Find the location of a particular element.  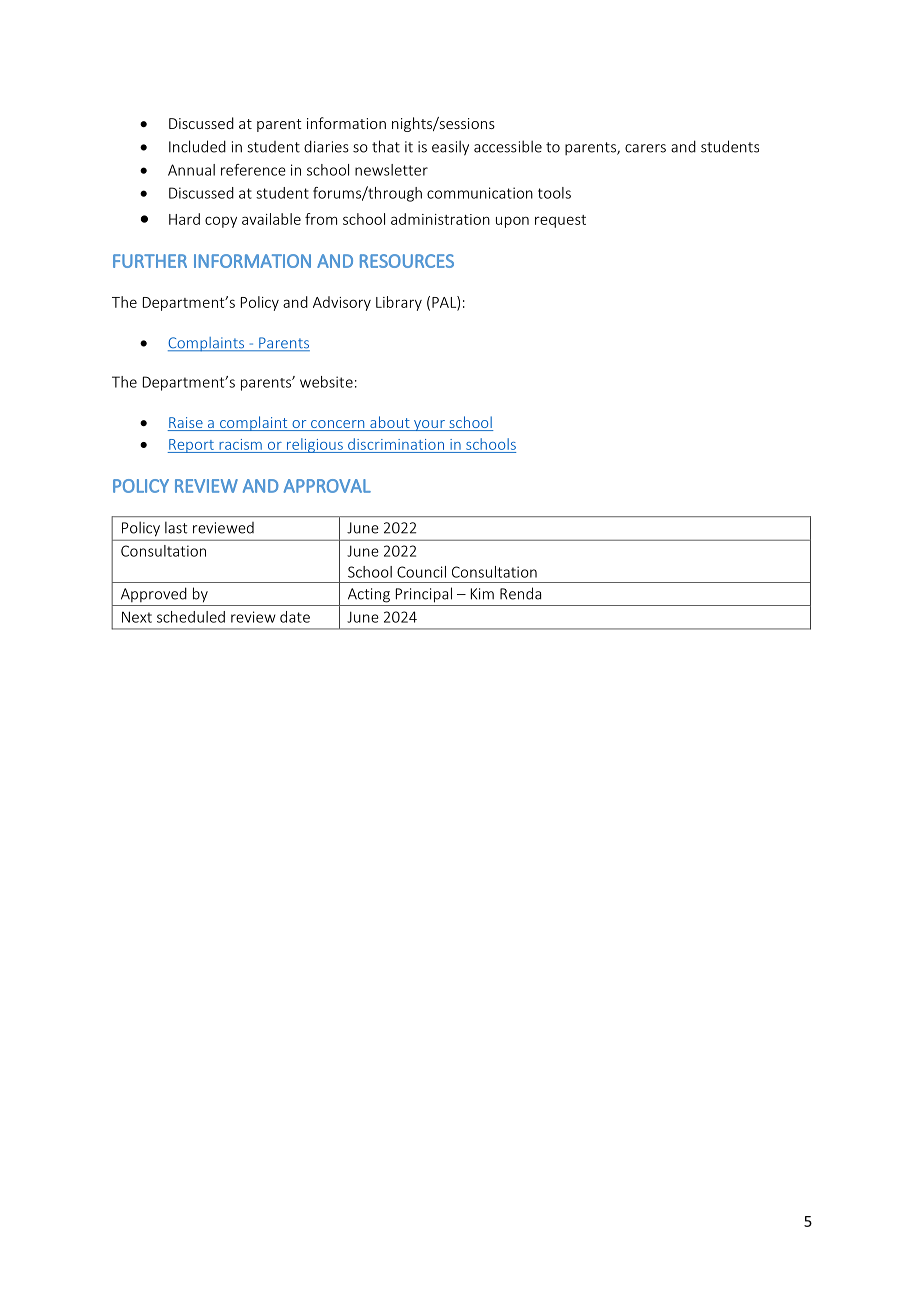

Acting is located at coordinates (369, 595).
